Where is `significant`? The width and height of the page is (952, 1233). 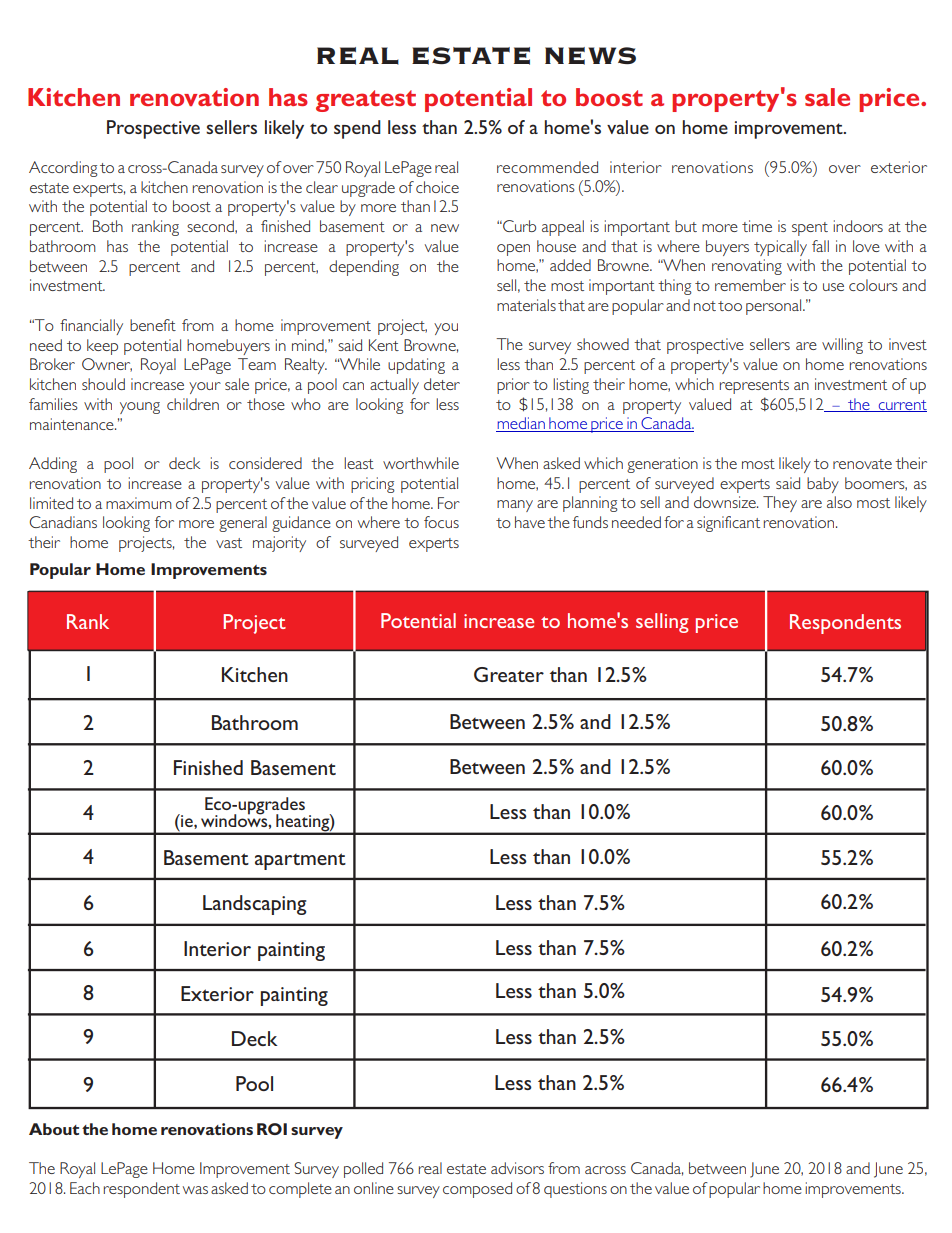 significant is located at coordinates (728, 524).
